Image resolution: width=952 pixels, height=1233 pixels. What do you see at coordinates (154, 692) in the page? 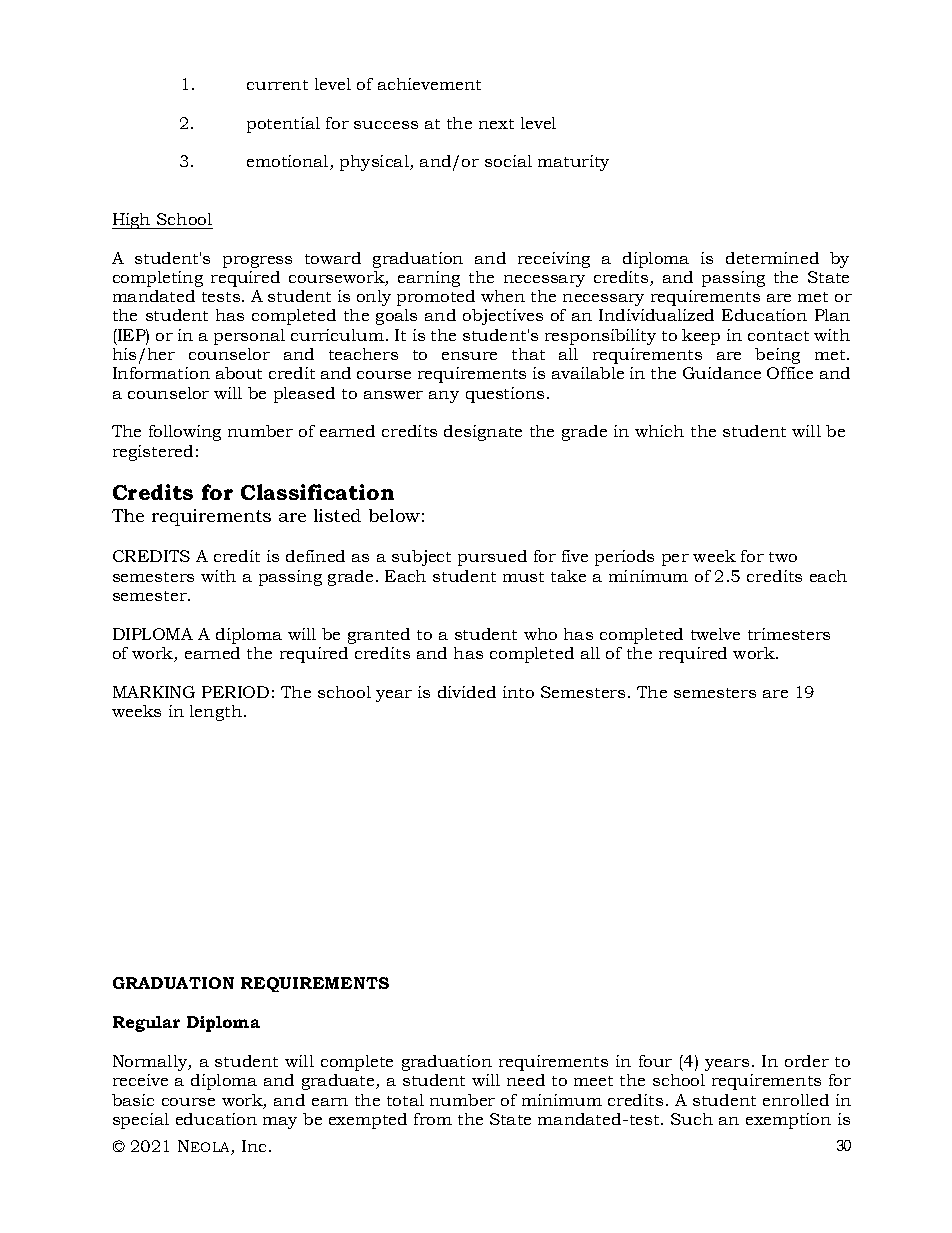
I see `MARKING` at bounding box center [154, 692].
